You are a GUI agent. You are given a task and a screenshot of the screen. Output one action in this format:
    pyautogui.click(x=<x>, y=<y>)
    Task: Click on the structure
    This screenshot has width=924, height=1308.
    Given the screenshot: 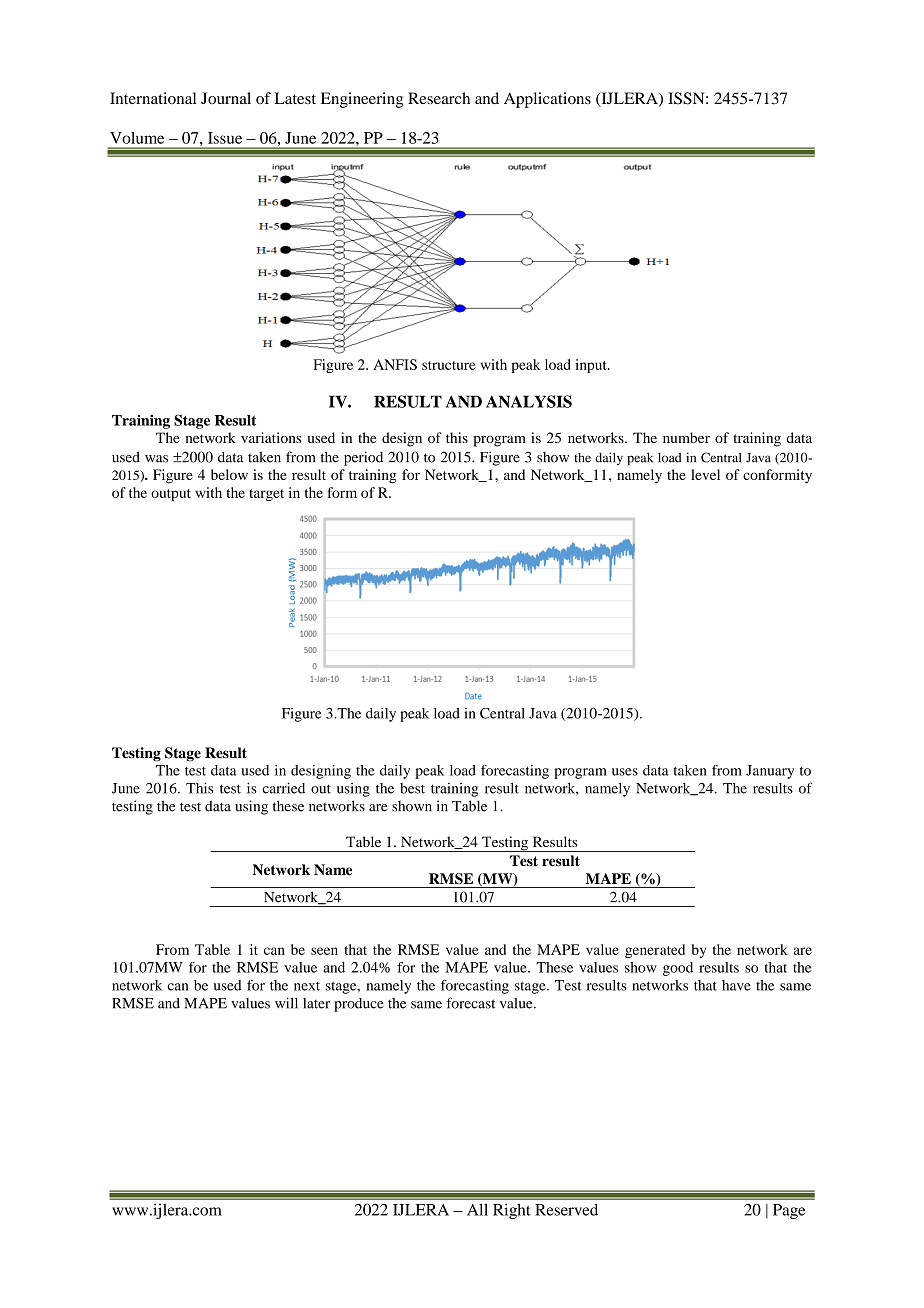 What is the action you would take?
    pyautogui.click(x=449, y=365)
